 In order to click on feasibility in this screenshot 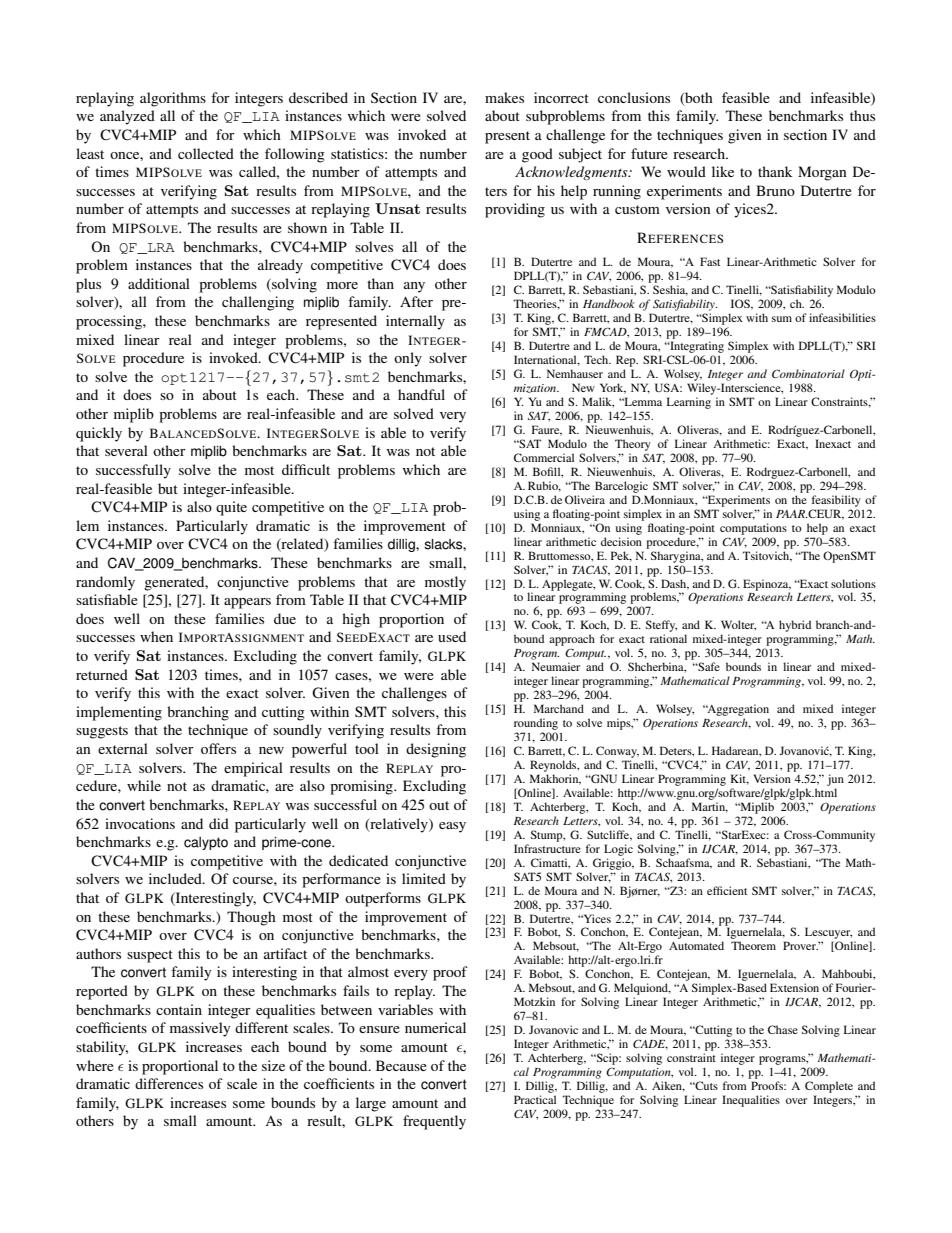, I will do `click(836, 501)`.
